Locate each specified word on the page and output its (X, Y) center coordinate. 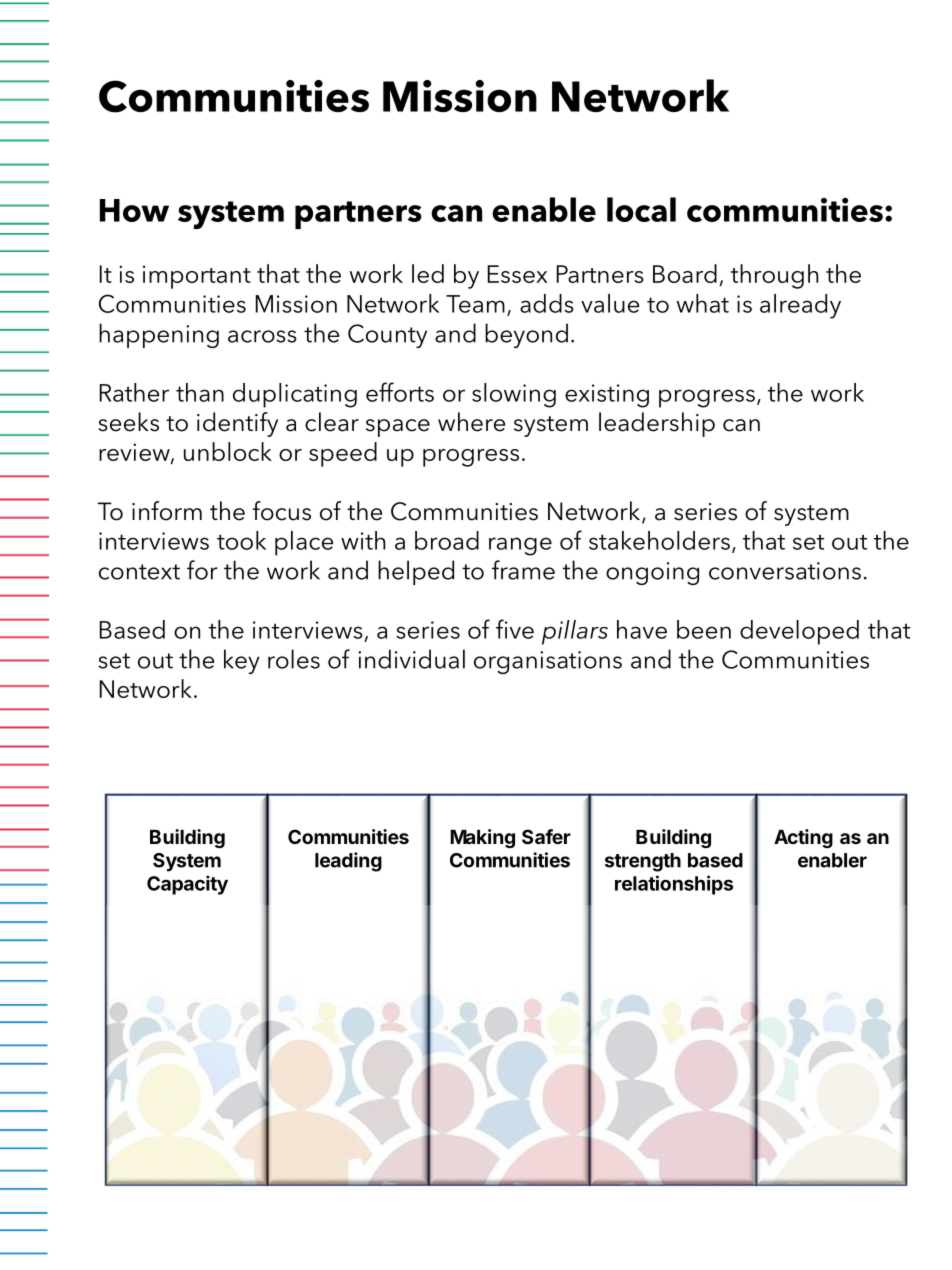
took (241, 540)
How (134, 210)
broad (447, 540)
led (428, 273)
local (641, 209)
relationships (674, 885)
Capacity (187, 885)
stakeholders (659, 540)
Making (482, 838)
